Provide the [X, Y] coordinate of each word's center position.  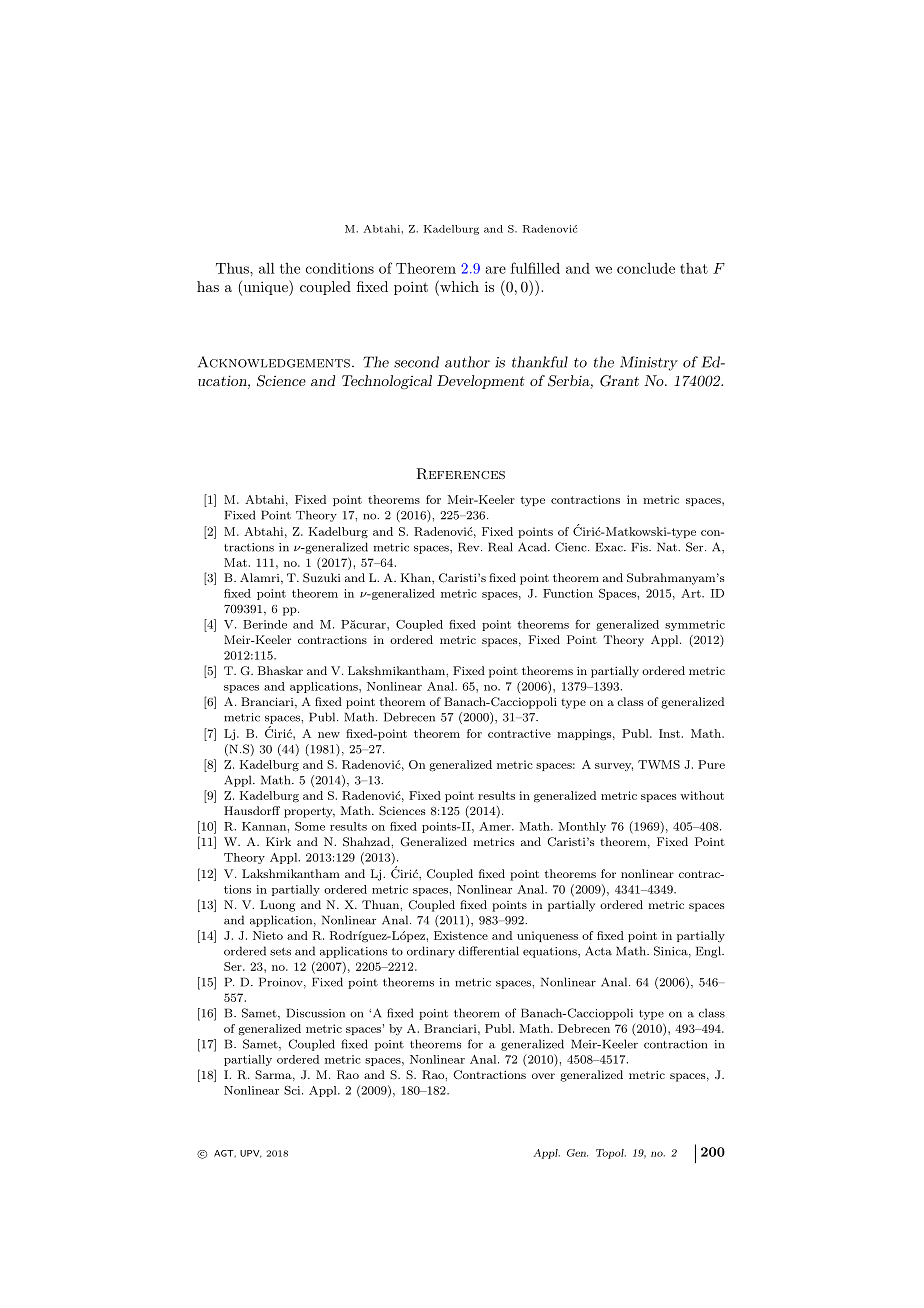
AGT [225, 1153]
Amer [496, 826]
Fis [641, 547]
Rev [470, 547]
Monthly [582, 827]
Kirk [278, 841]
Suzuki [322, 578]
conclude [646, 268]
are [496, 270]
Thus [233, 268]
